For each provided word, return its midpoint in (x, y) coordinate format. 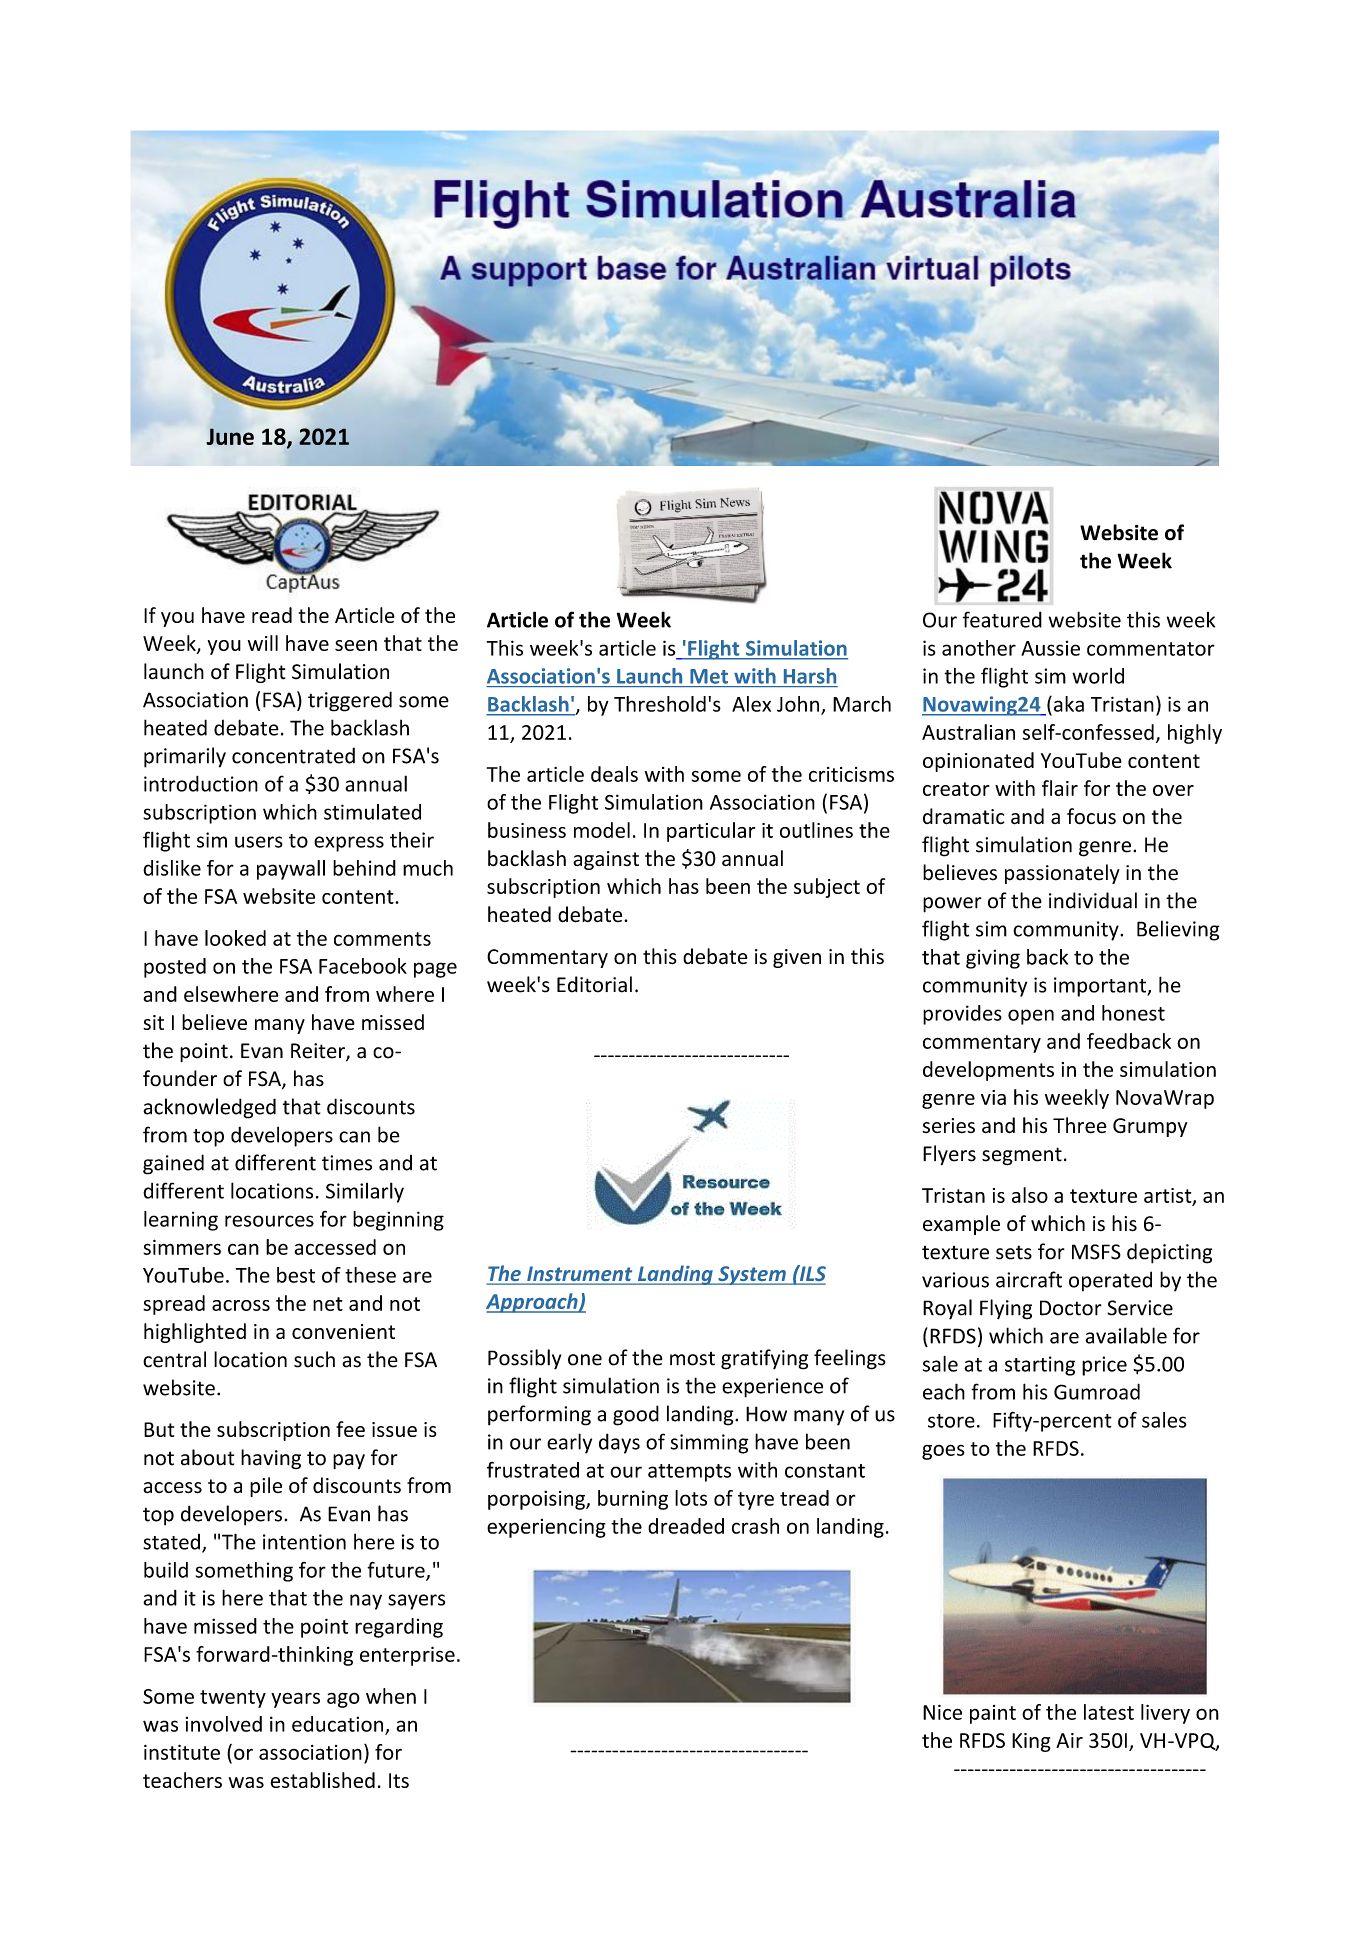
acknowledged (209, 1108)
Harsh (810, 676)
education (337, 1724)
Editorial (594, 984)
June (230, 436)
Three (1080, 1125)
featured (1002, 619)
